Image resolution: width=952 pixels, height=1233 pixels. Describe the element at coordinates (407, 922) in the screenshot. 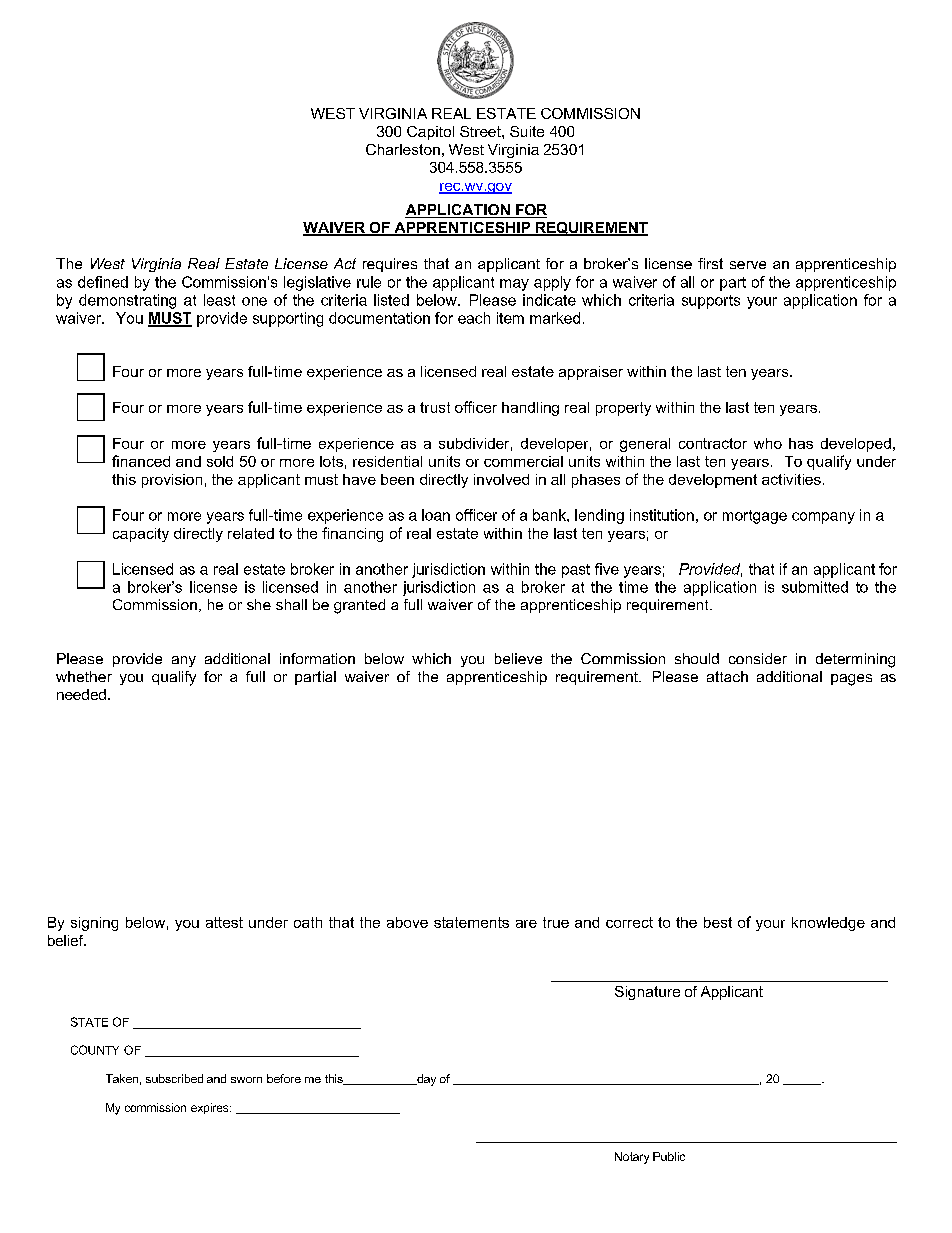

I see `above` at that location.
